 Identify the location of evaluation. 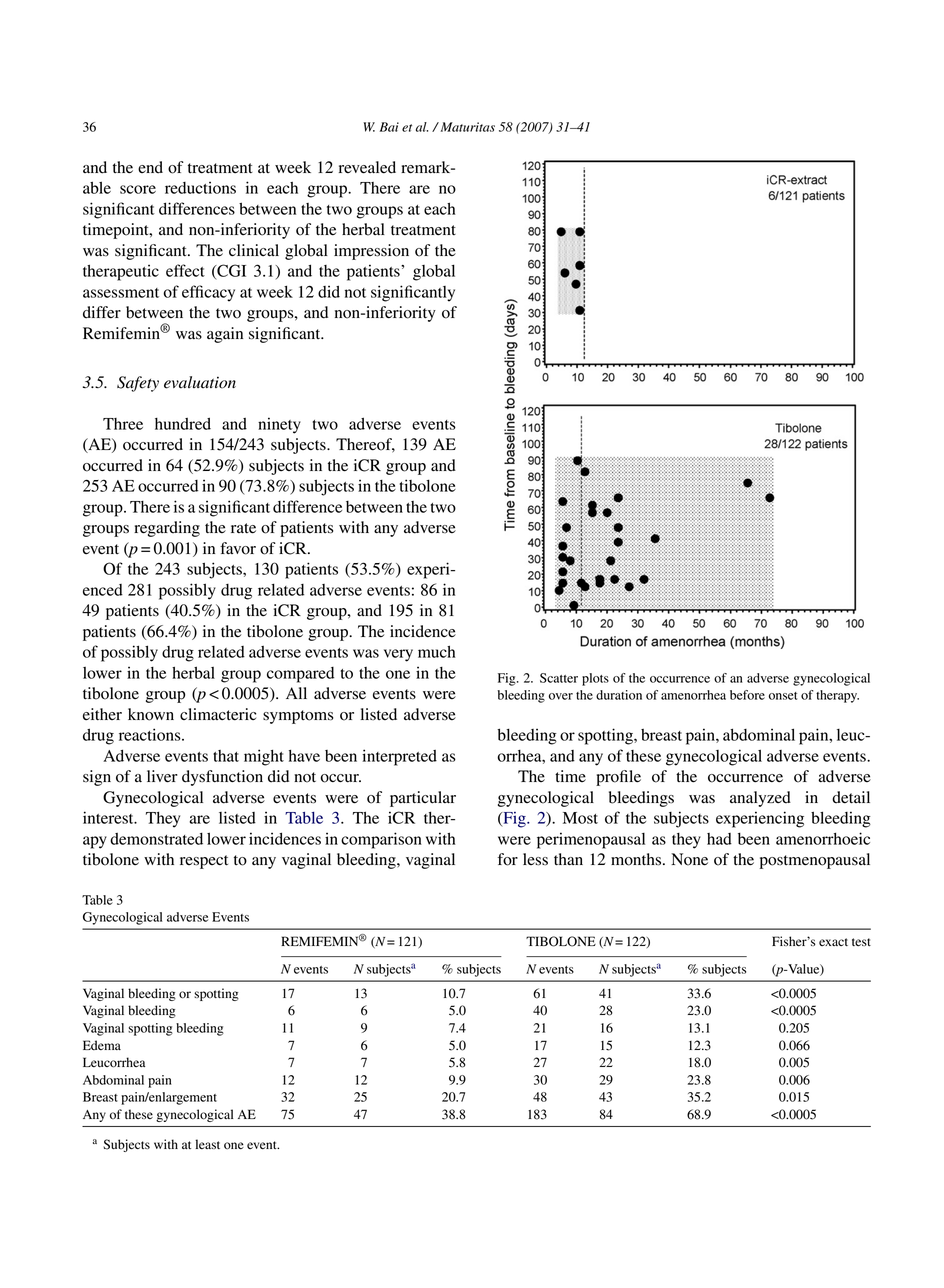
(200, 382).
